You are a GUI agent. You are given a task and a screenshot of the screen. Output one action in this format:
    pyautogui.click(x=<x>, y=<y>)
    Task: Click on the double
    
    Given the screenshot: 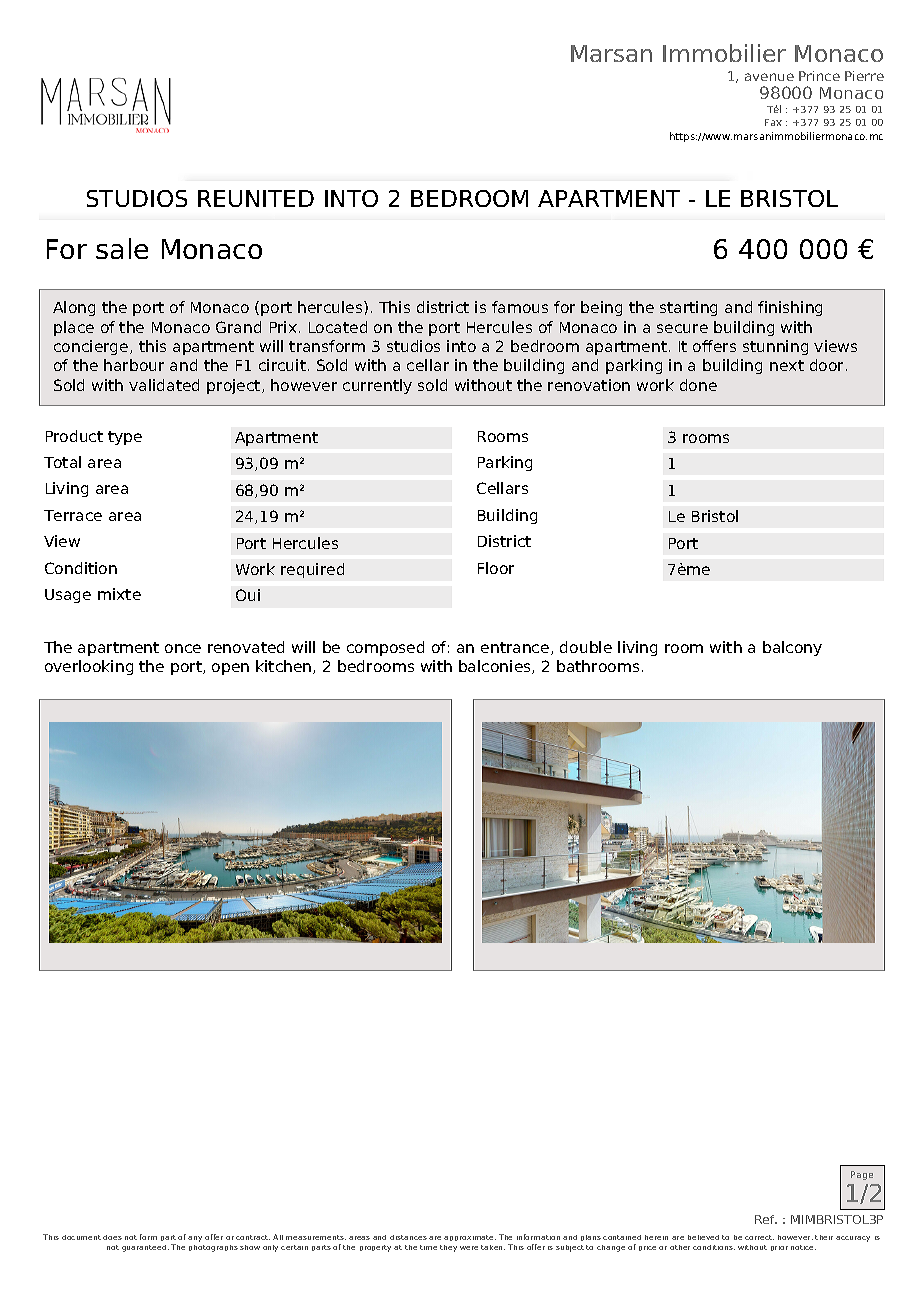 What is the action you would take?
    pyautogui.click(x=586, y=647)
